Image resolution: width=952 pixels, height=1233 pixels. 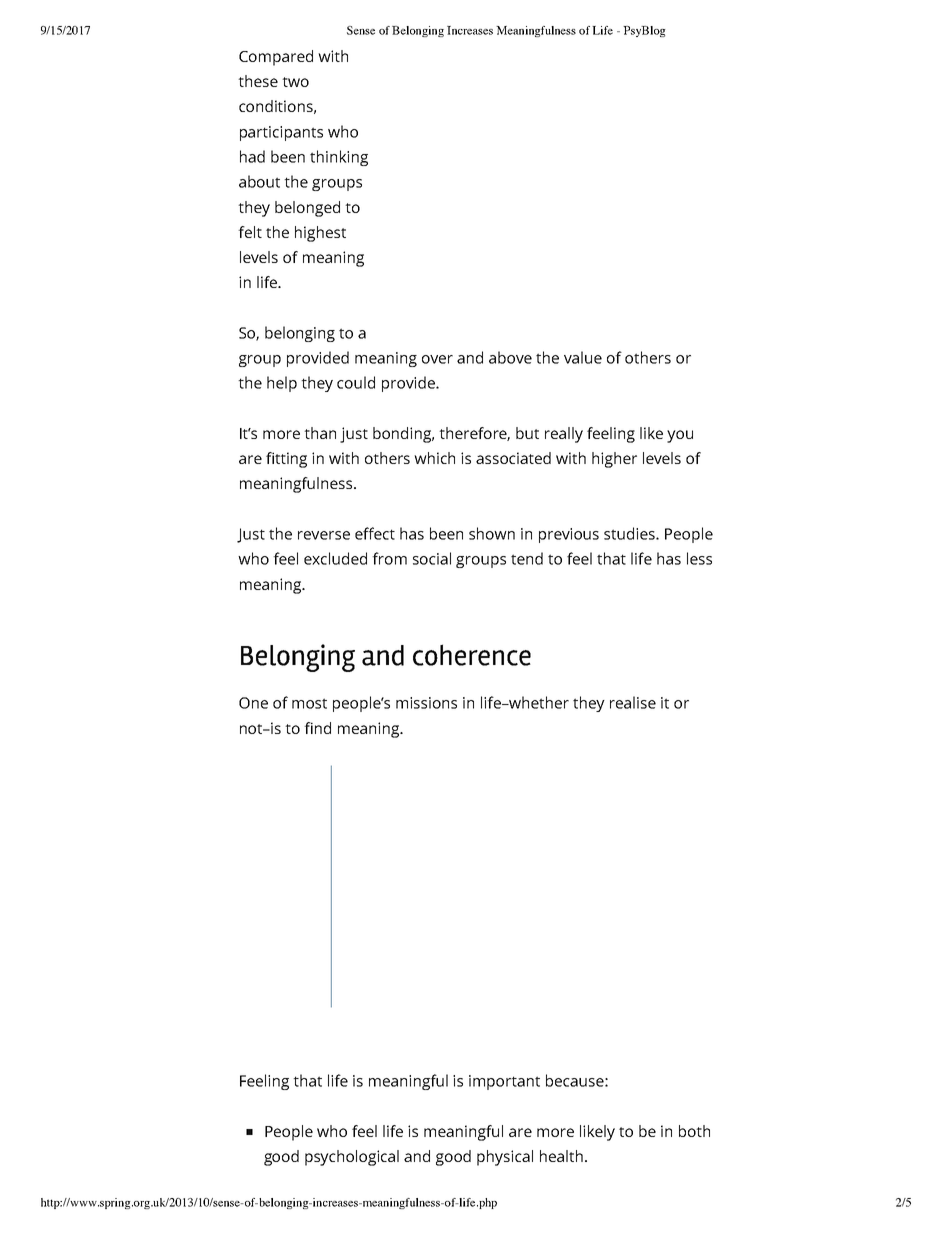 I want to click on less, so click(x=699, y=558).
